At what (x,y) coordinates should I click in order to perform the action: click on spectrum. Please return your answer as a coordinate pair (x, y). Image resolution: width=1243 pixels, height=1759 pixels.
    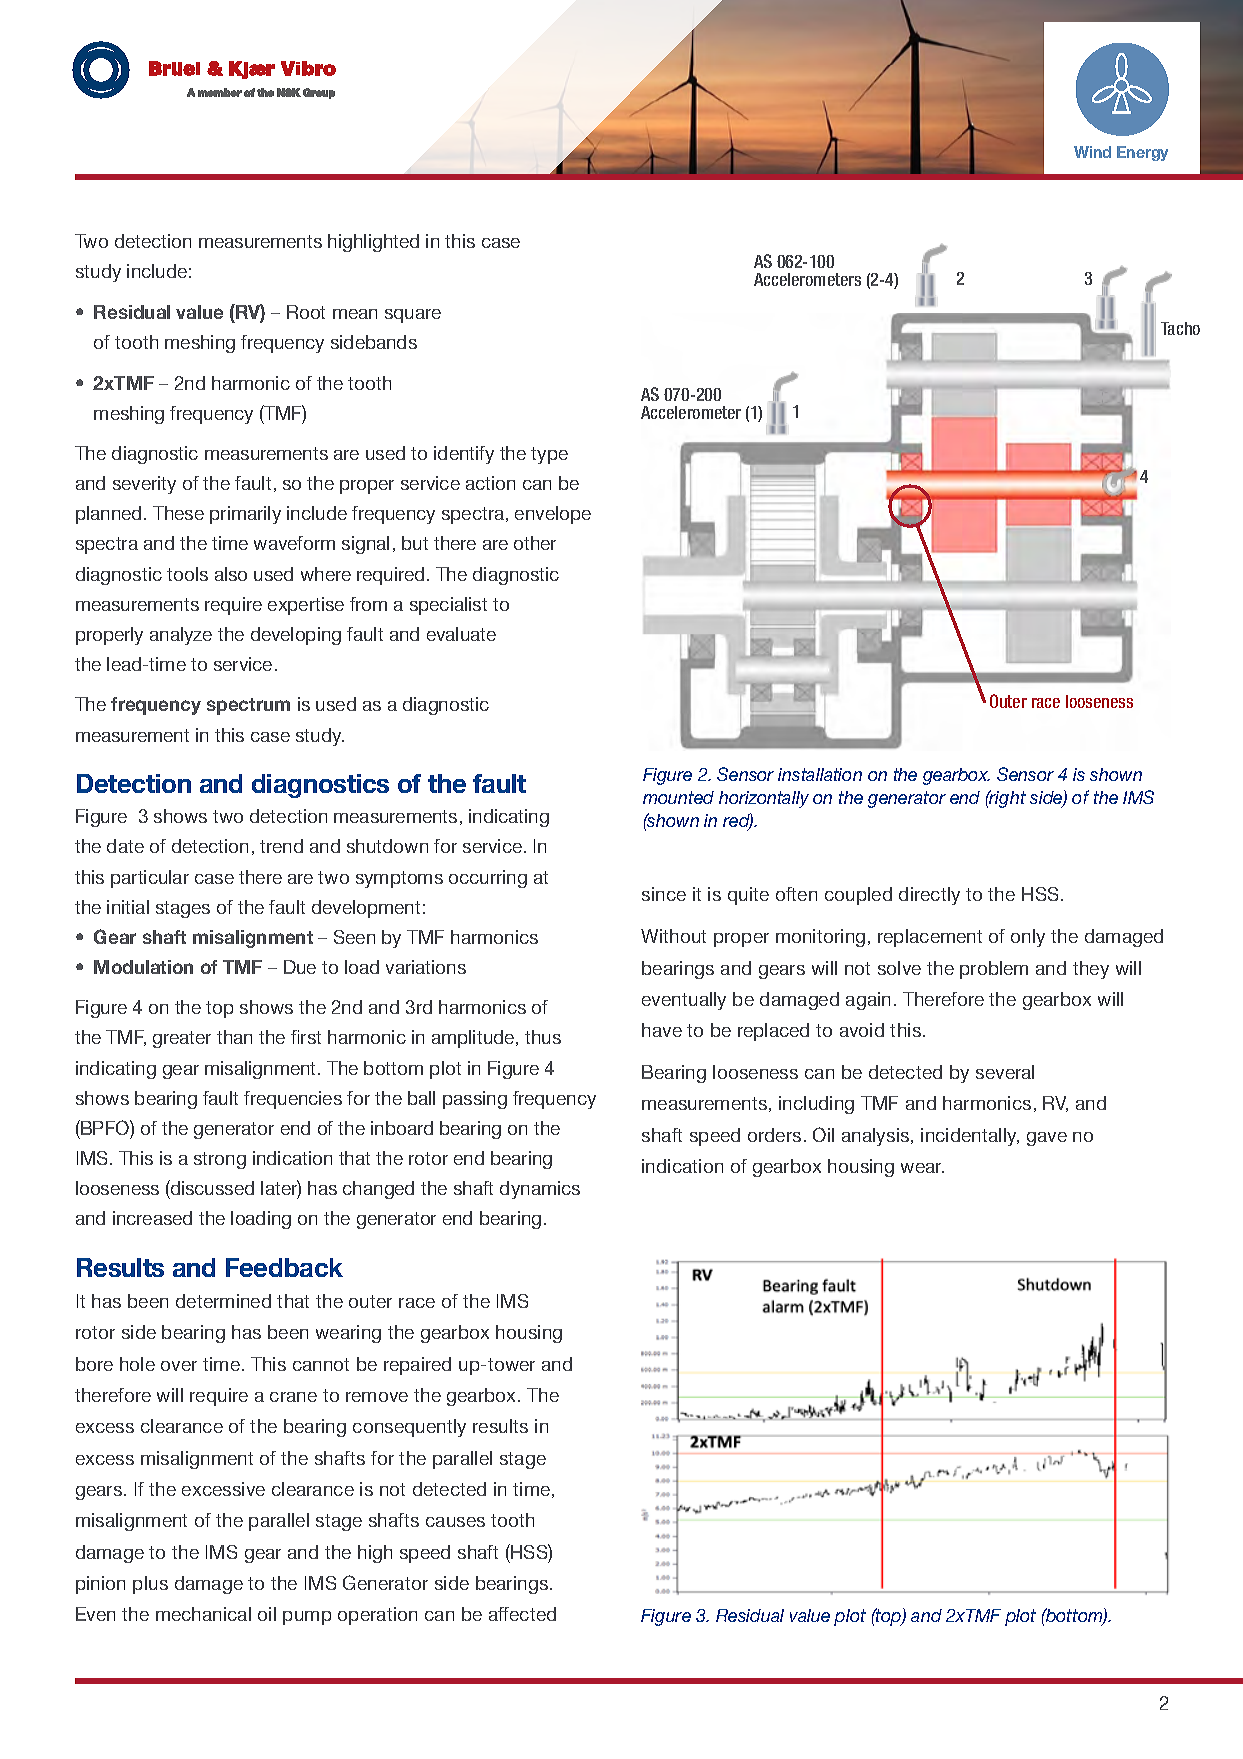
    Looking at the image, I should click on (248, 706).
